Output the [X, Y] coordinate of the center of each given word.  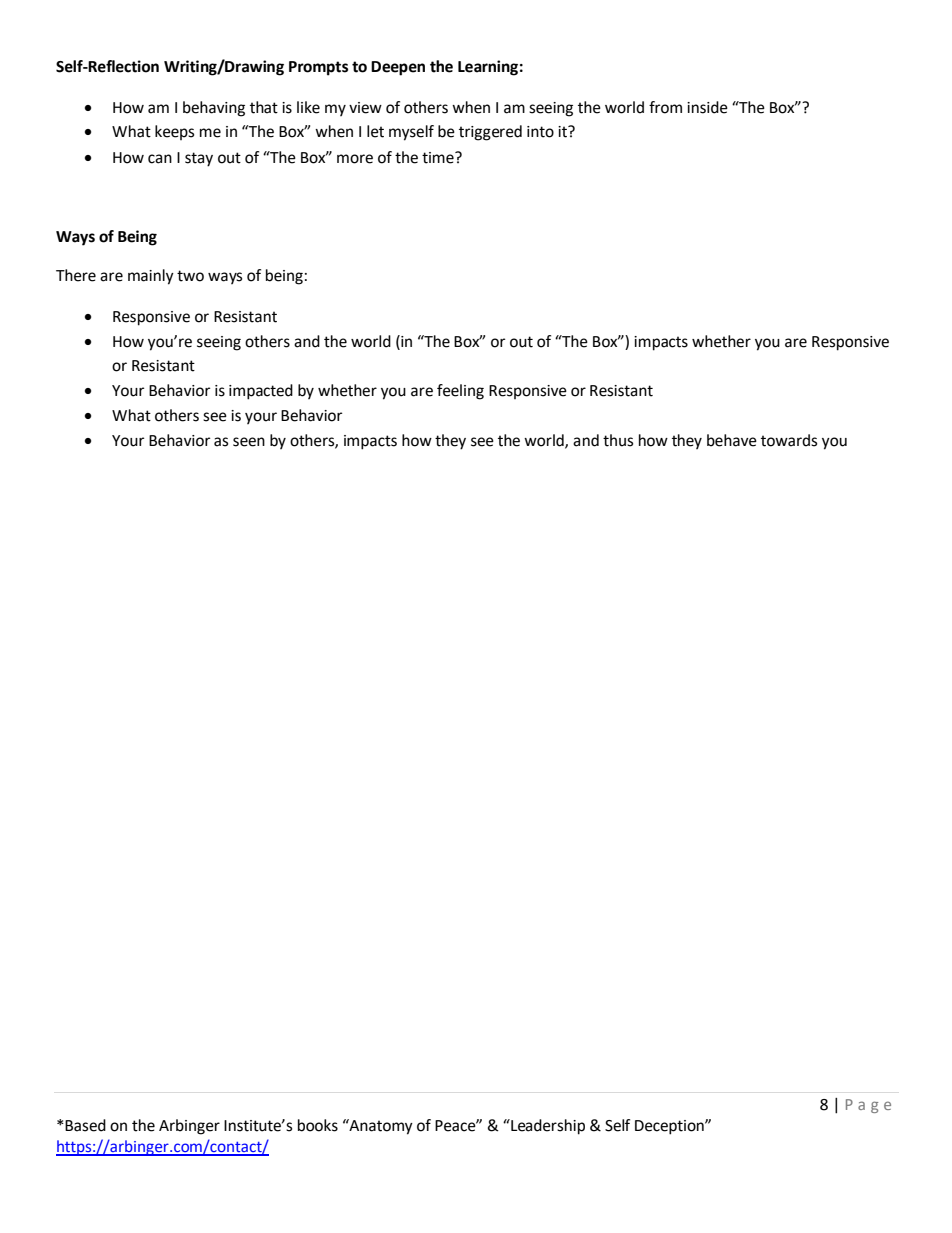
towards [789, 440]
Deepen [398, 68]
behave [732, 440]
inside [707, 107]
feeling [460, 392]
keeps [174, 132]
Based [84, 1125]
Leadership [547, 1127]
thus [618, 440]
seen [249, 442]
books [318, 1125]
